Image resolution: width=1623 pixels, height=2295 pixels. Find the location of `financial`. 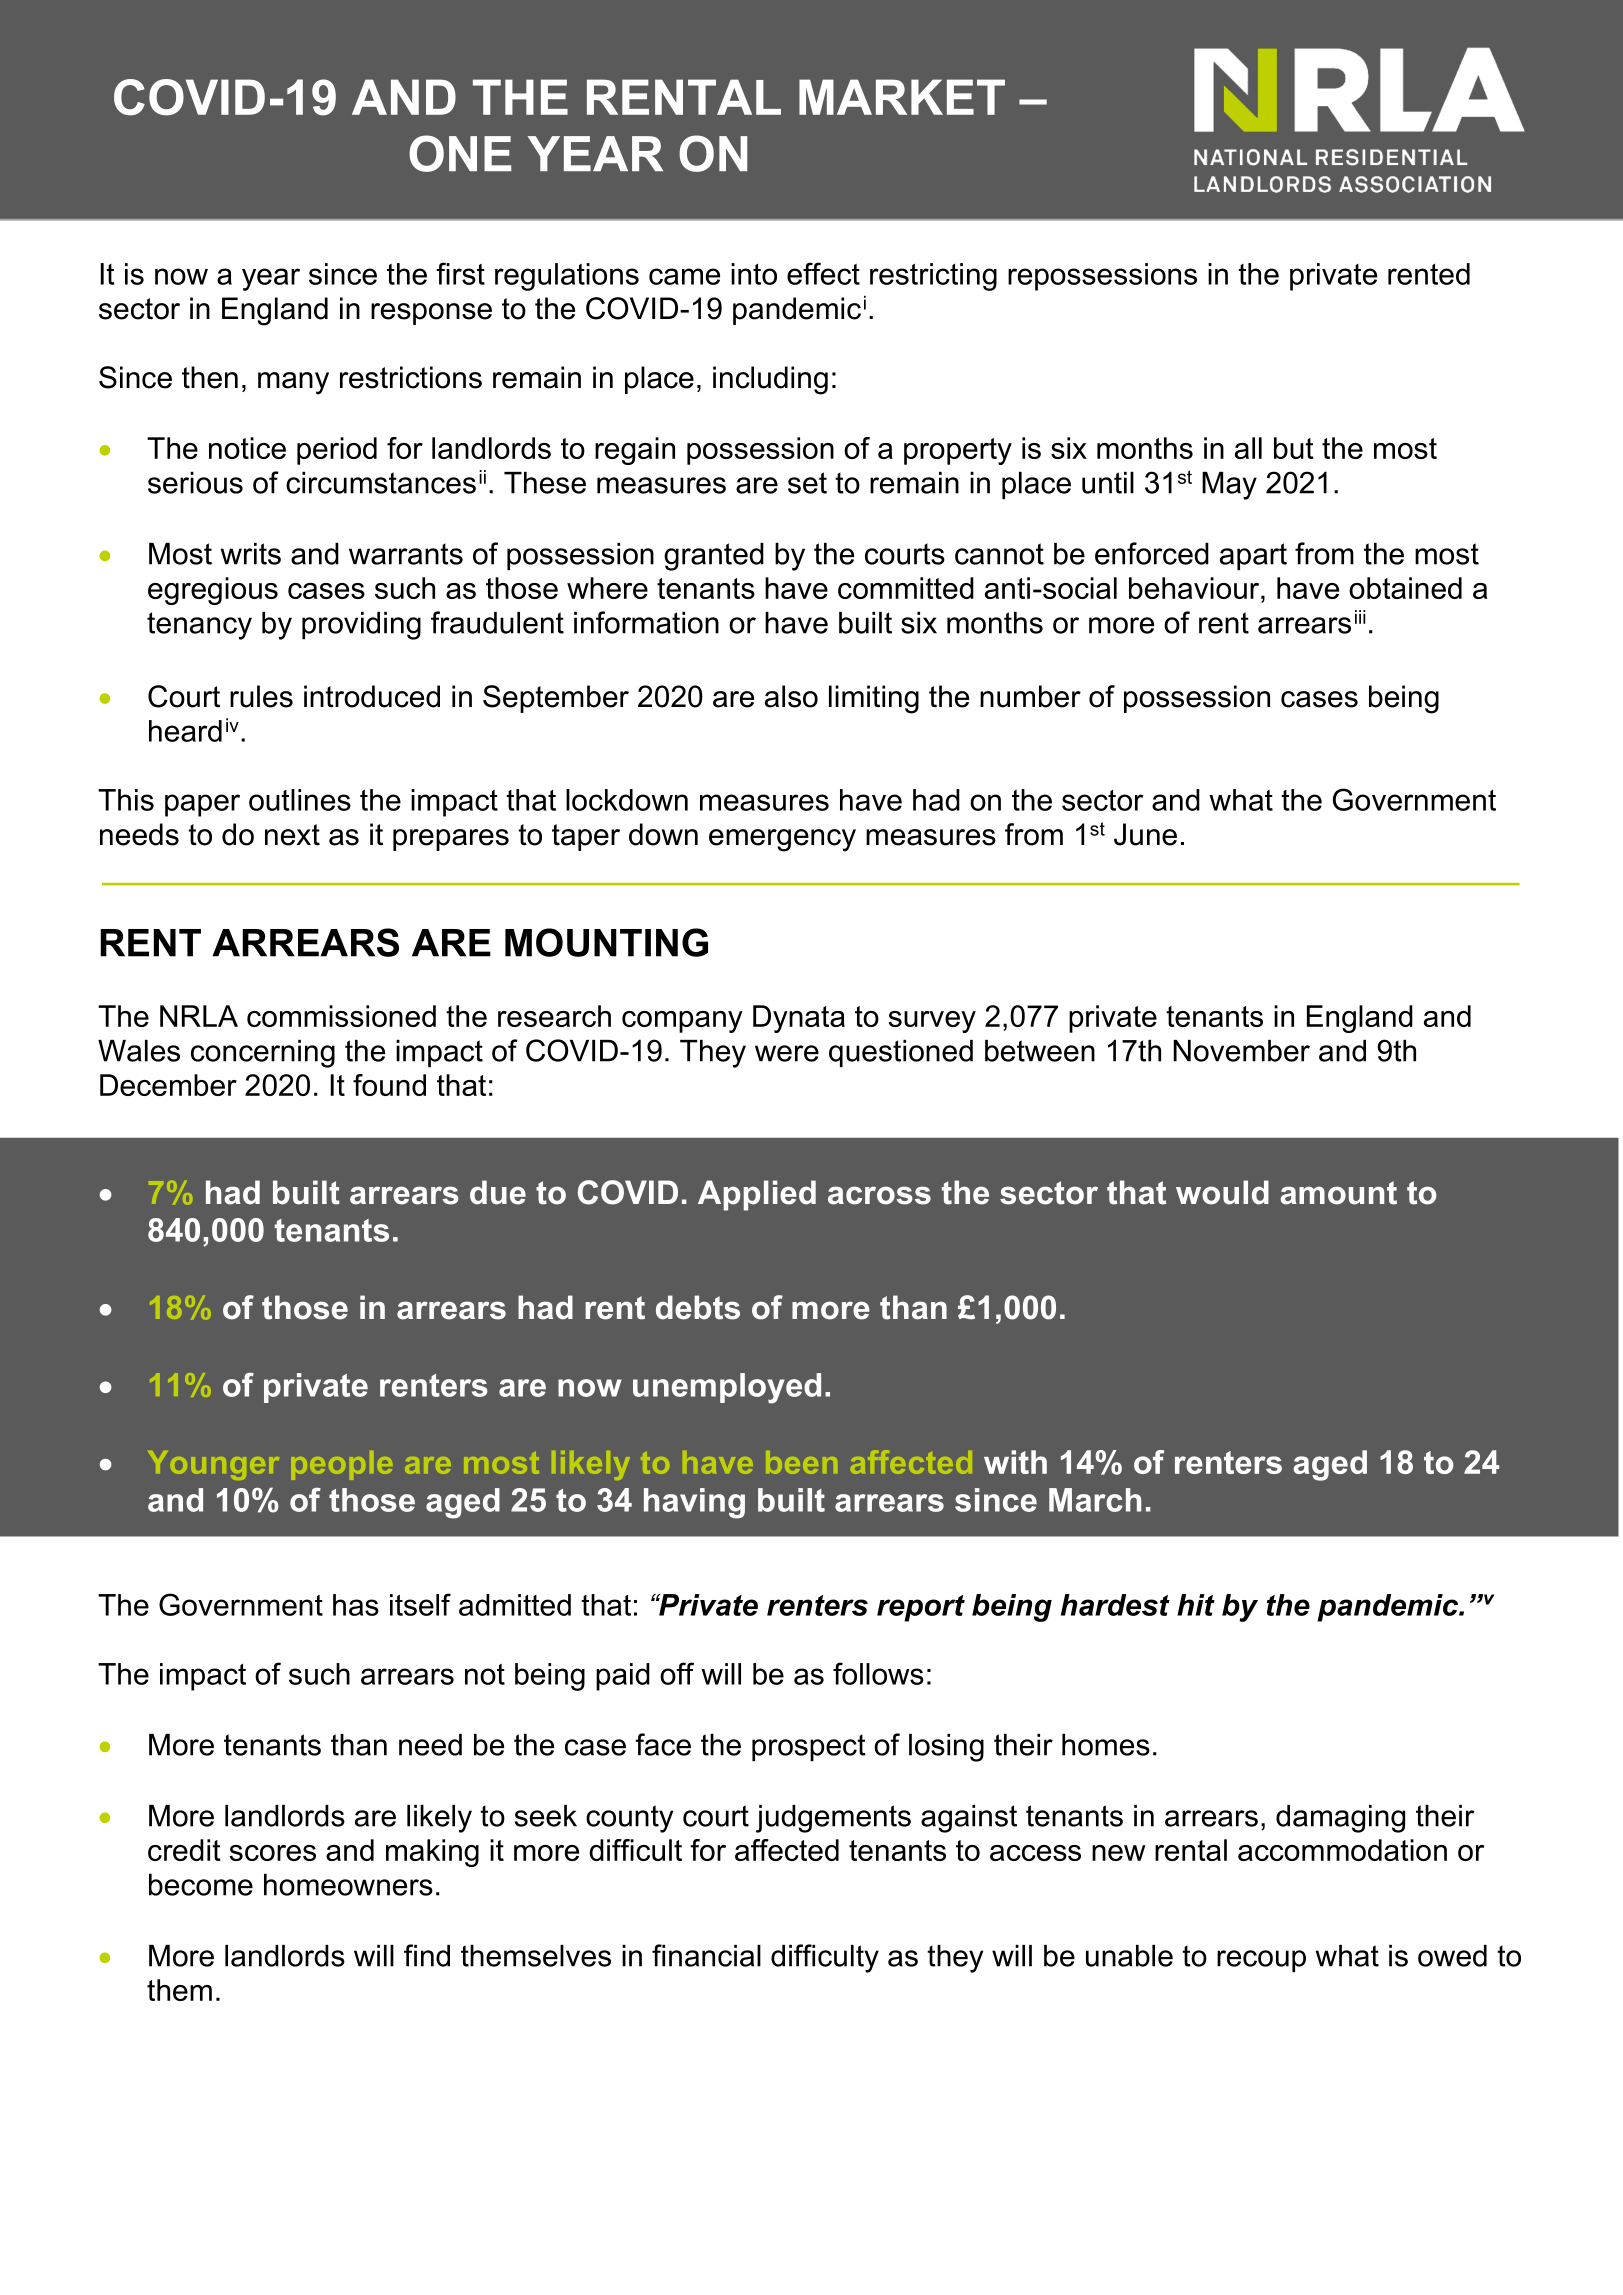

financial is located at coordinates (706, 1955).
